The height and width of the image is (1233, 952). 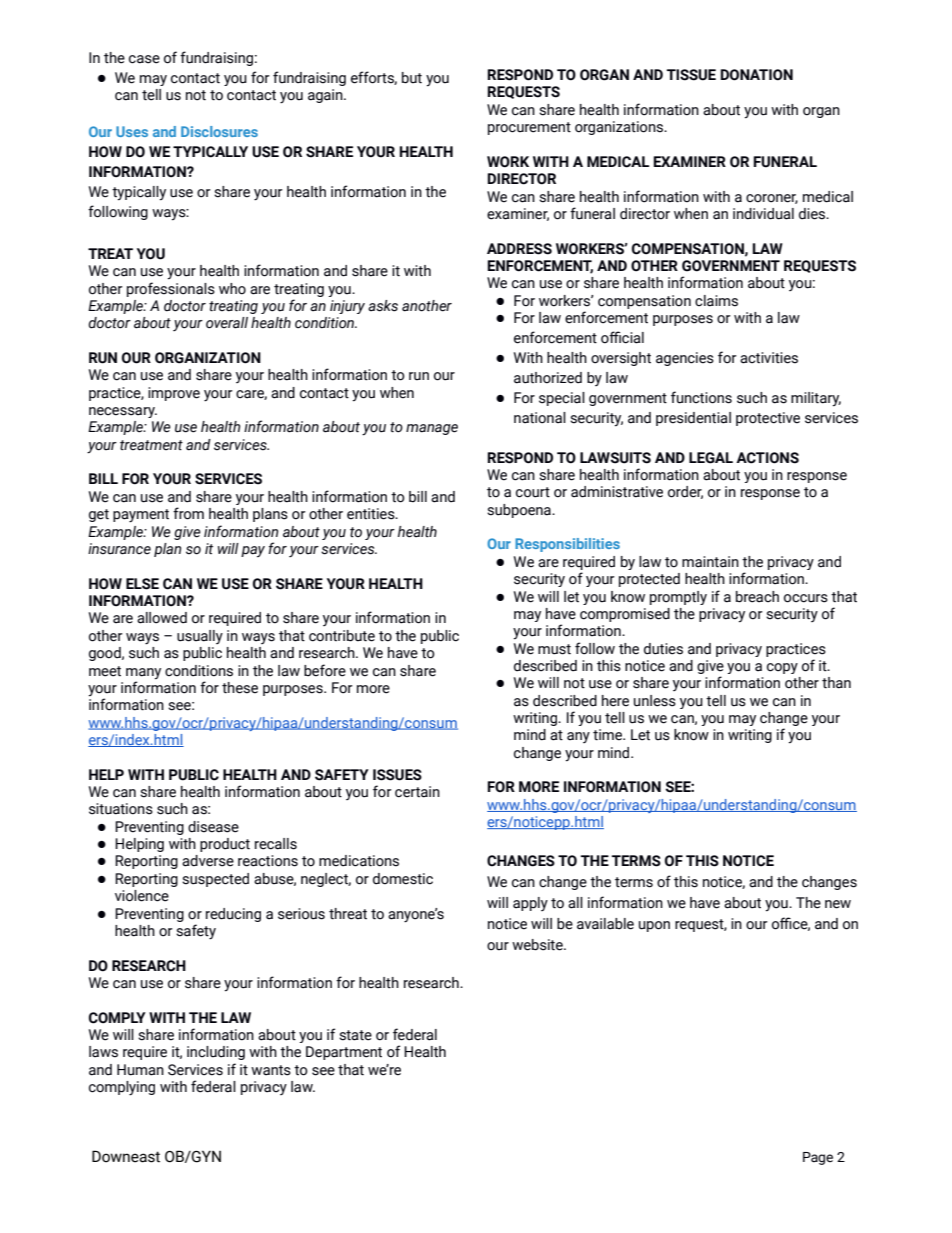 I want to click on allowed, so click(x=162, y=618).
